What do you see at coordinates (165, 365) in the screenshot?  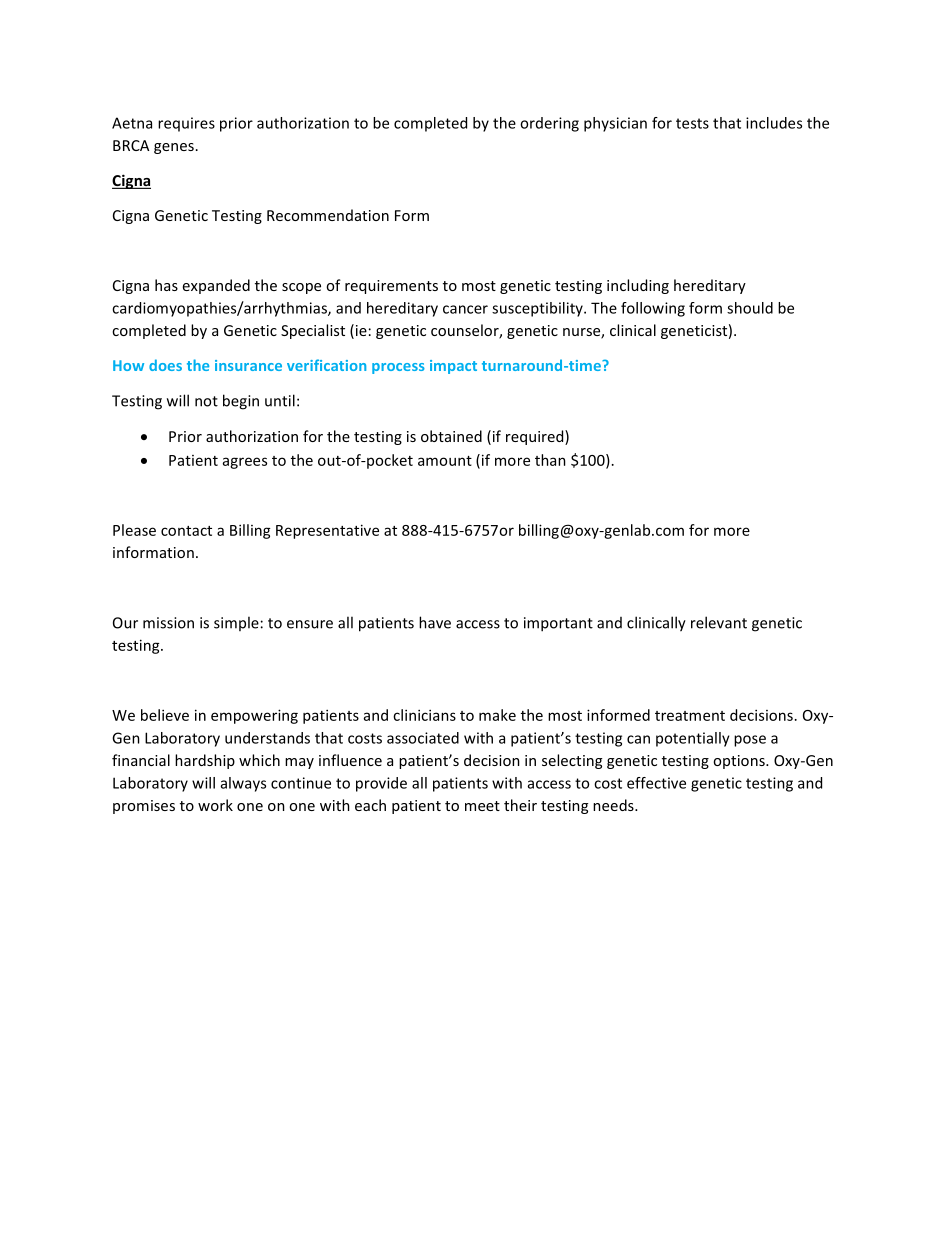 I see `does` at bounding box center [165, 365].
